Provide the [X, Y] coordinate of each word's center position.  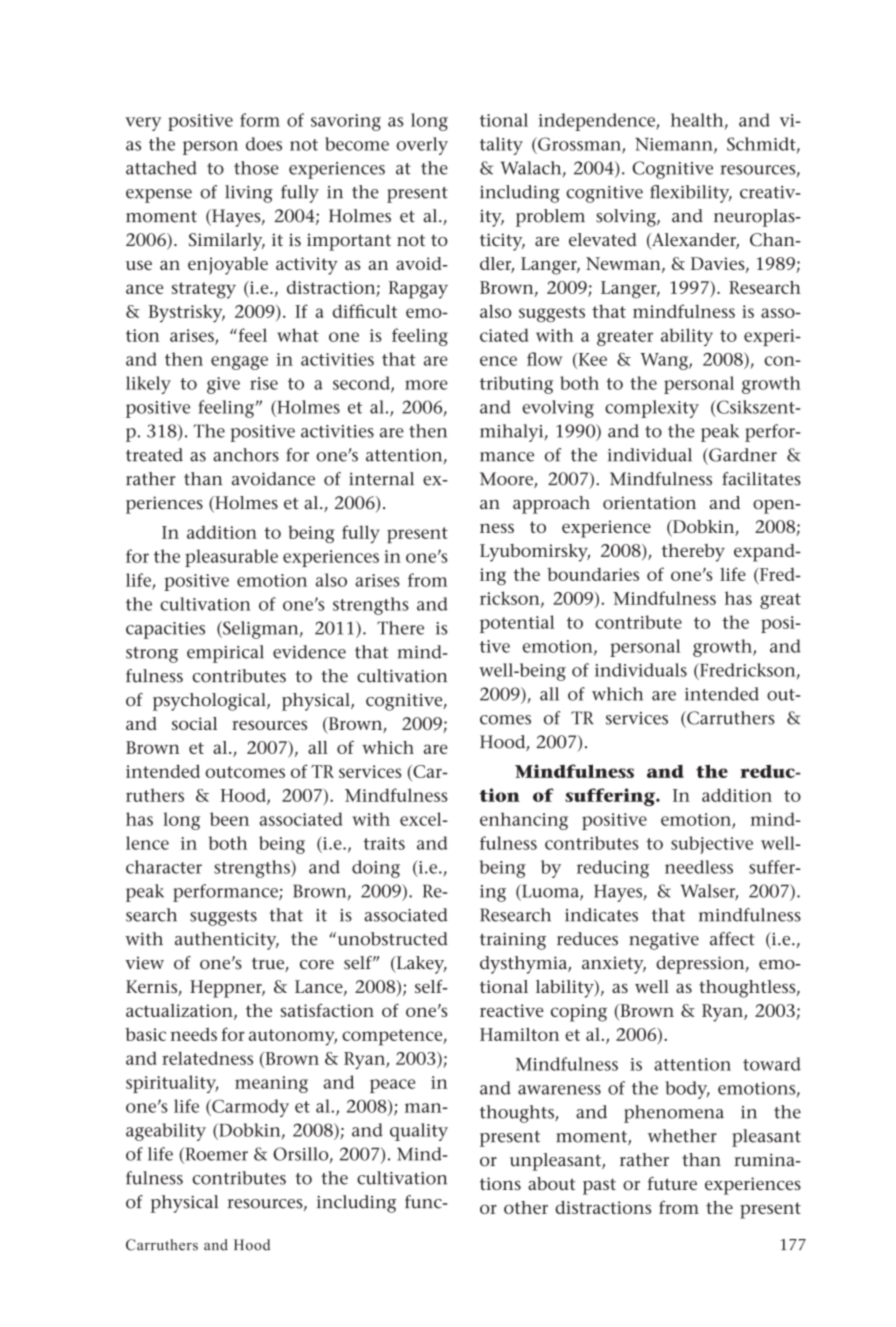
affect [732, 939]
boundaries [593, 574]
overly [422, 146]
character [164, 867]
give [223, 385]
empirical [225, 654]
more [426, 385]
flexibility [691, 194]
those [256, 168]
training [513, 941]
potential [517, 624]
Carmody [249, 1108]
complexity [652, 409]
